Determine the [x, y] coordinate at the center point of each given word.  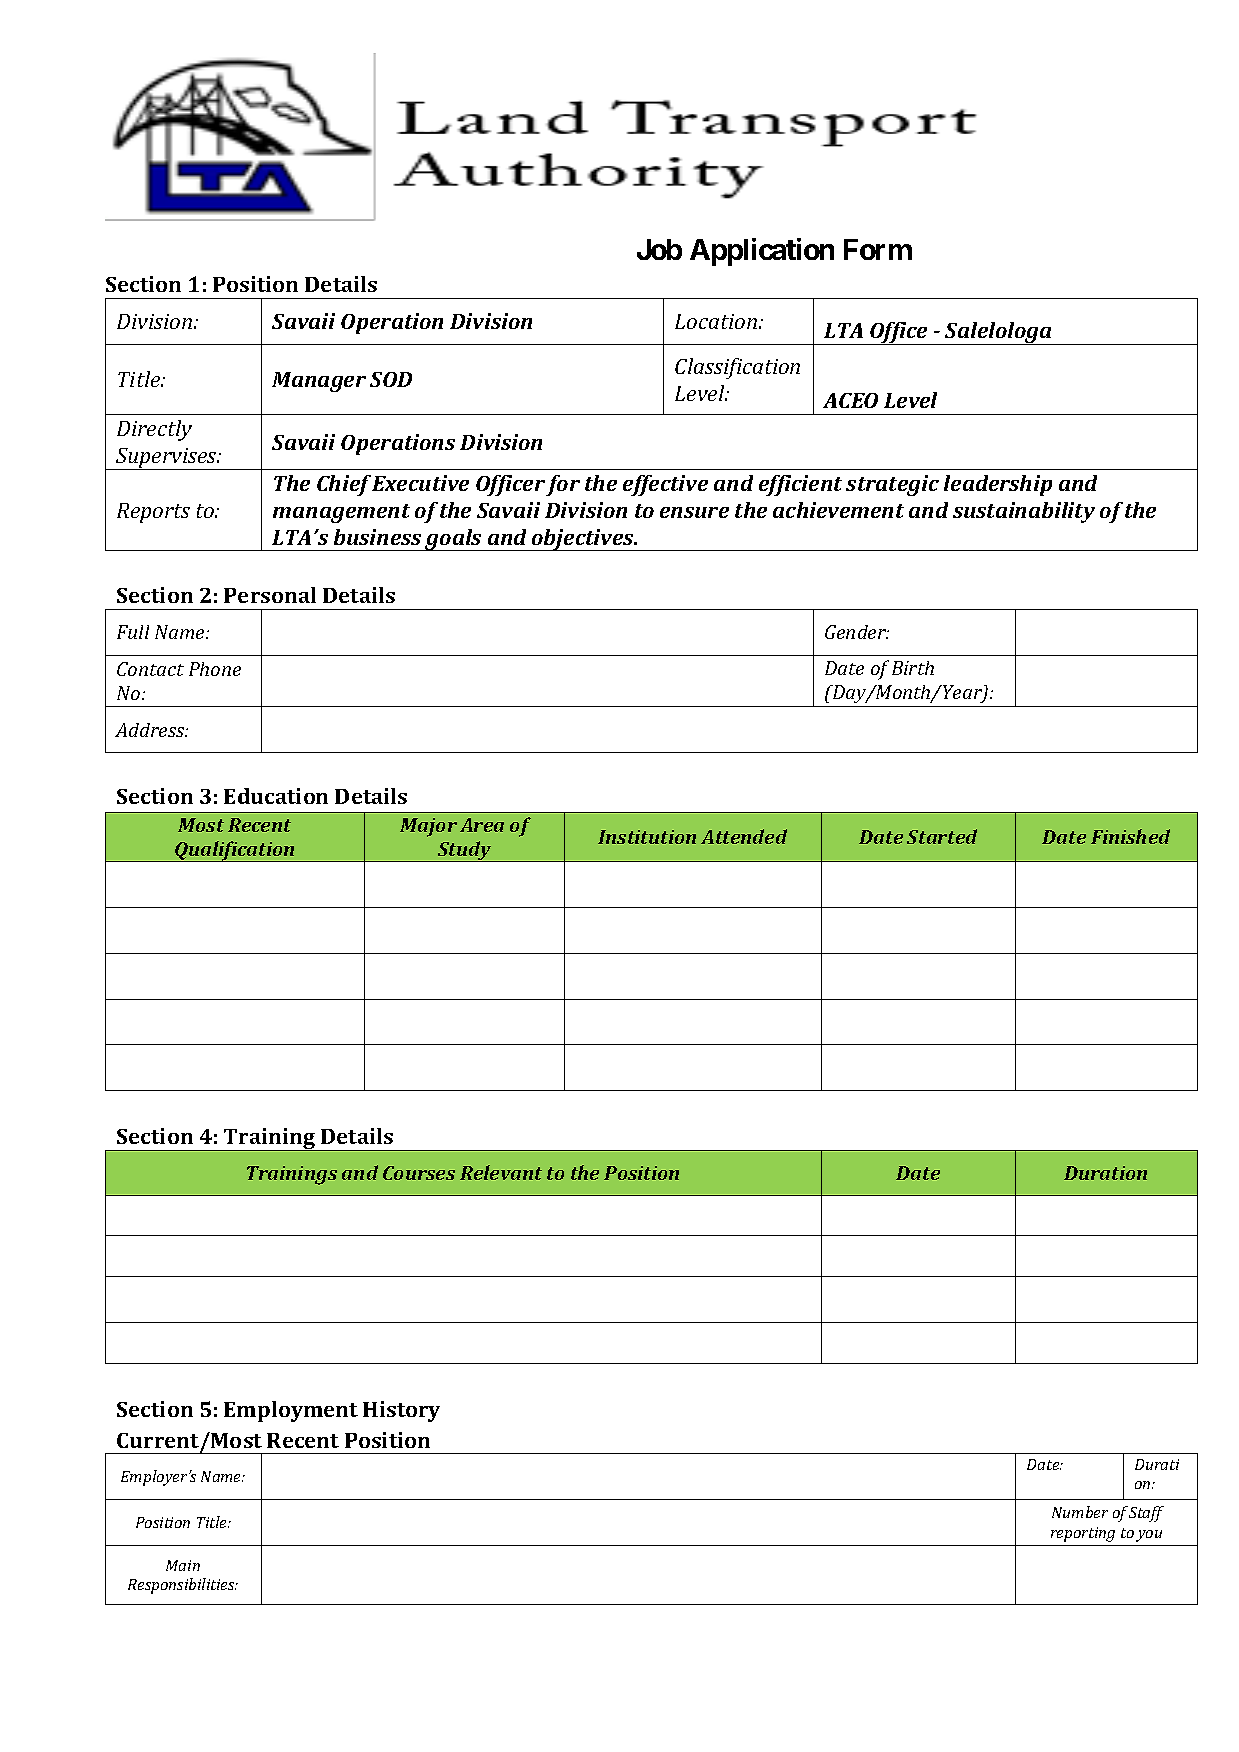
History [401, 1411]
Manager [319, 382]
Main [183, 1565]
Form [878, 249]
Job [659, 249]
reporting [1083, 1534]
